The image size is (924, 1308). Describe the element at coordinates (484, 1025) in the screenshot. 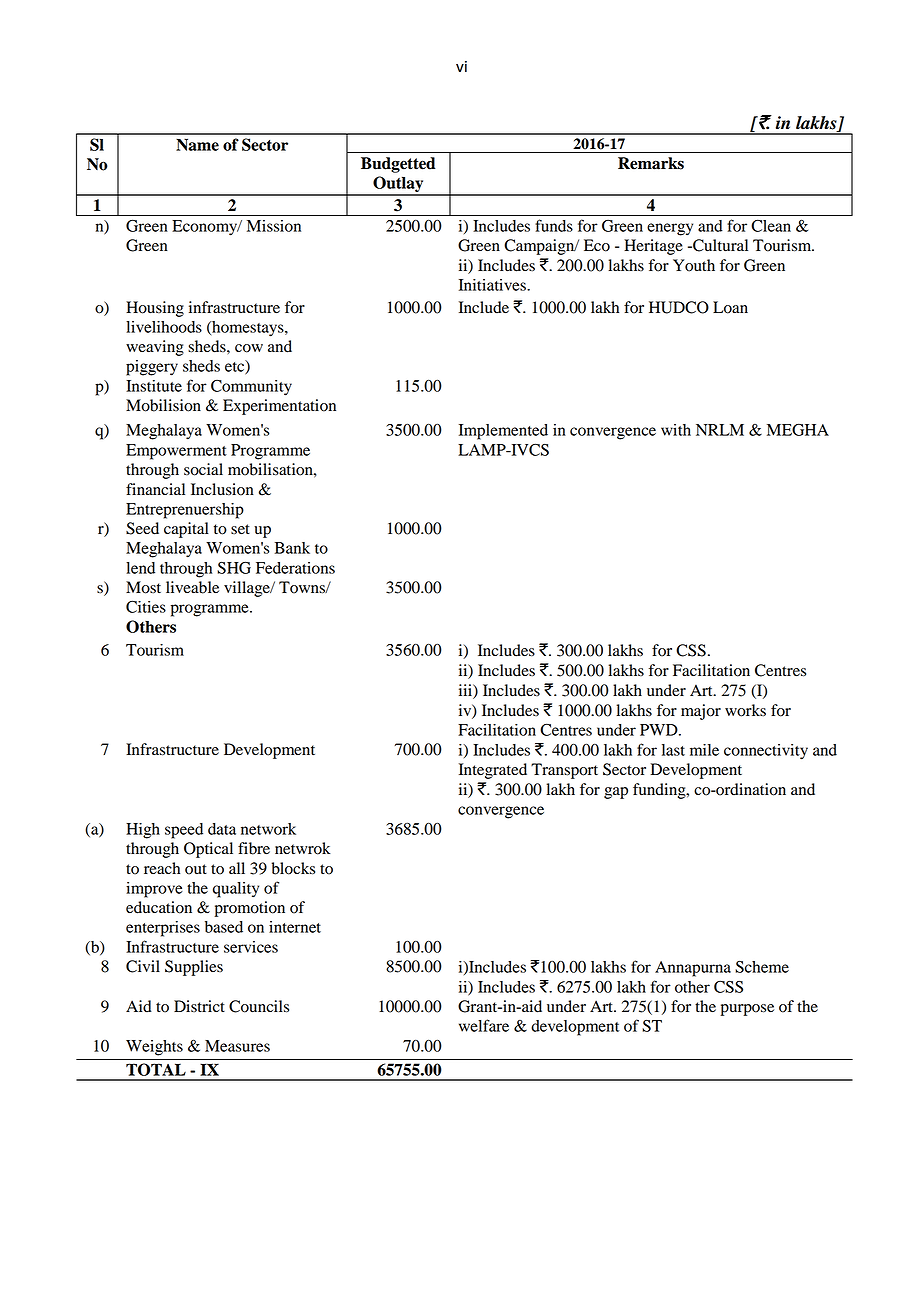

I see `welfare` at that location.
